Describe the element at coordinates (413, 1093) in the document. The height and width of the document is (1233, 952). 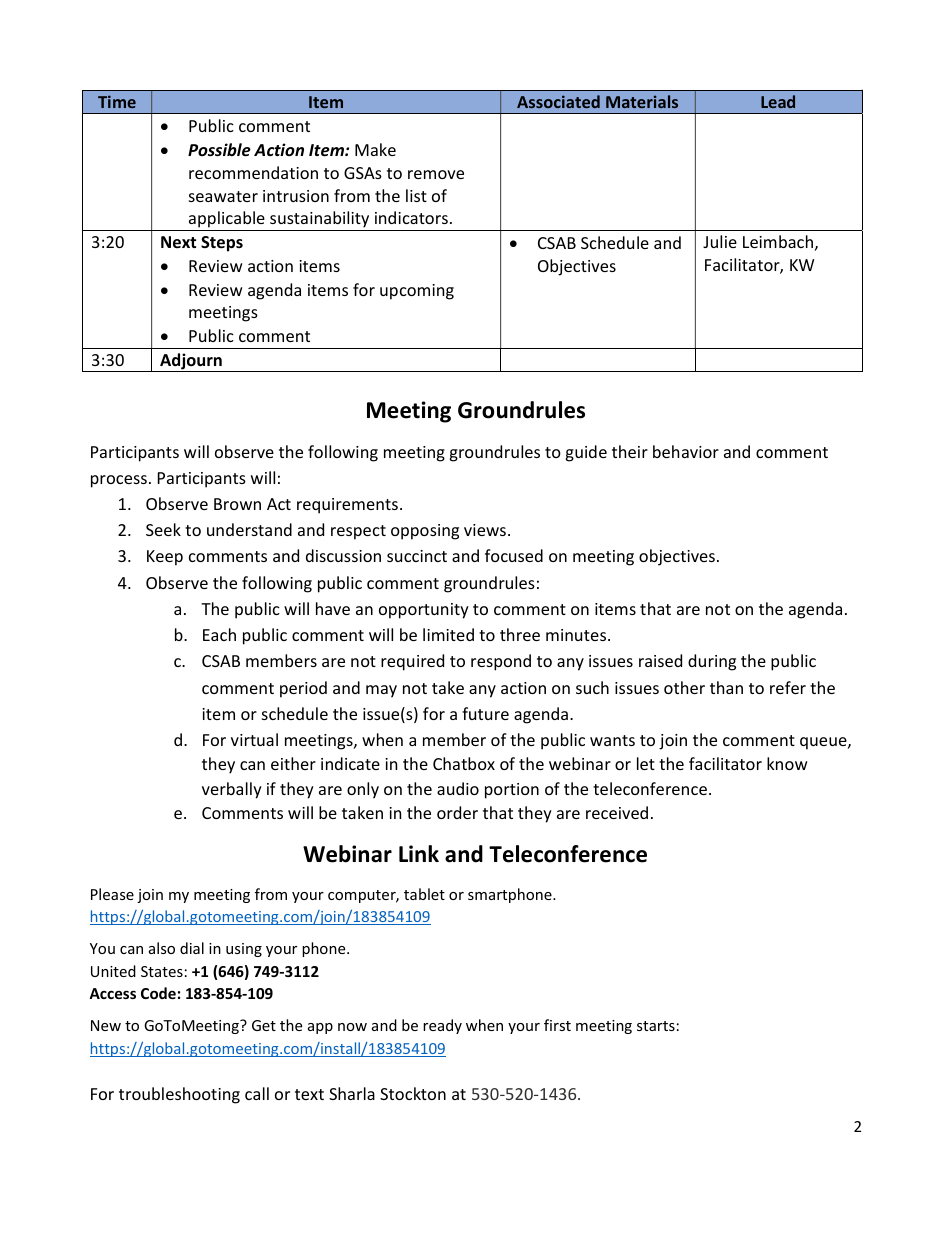
I see `Stockton` at that location.
